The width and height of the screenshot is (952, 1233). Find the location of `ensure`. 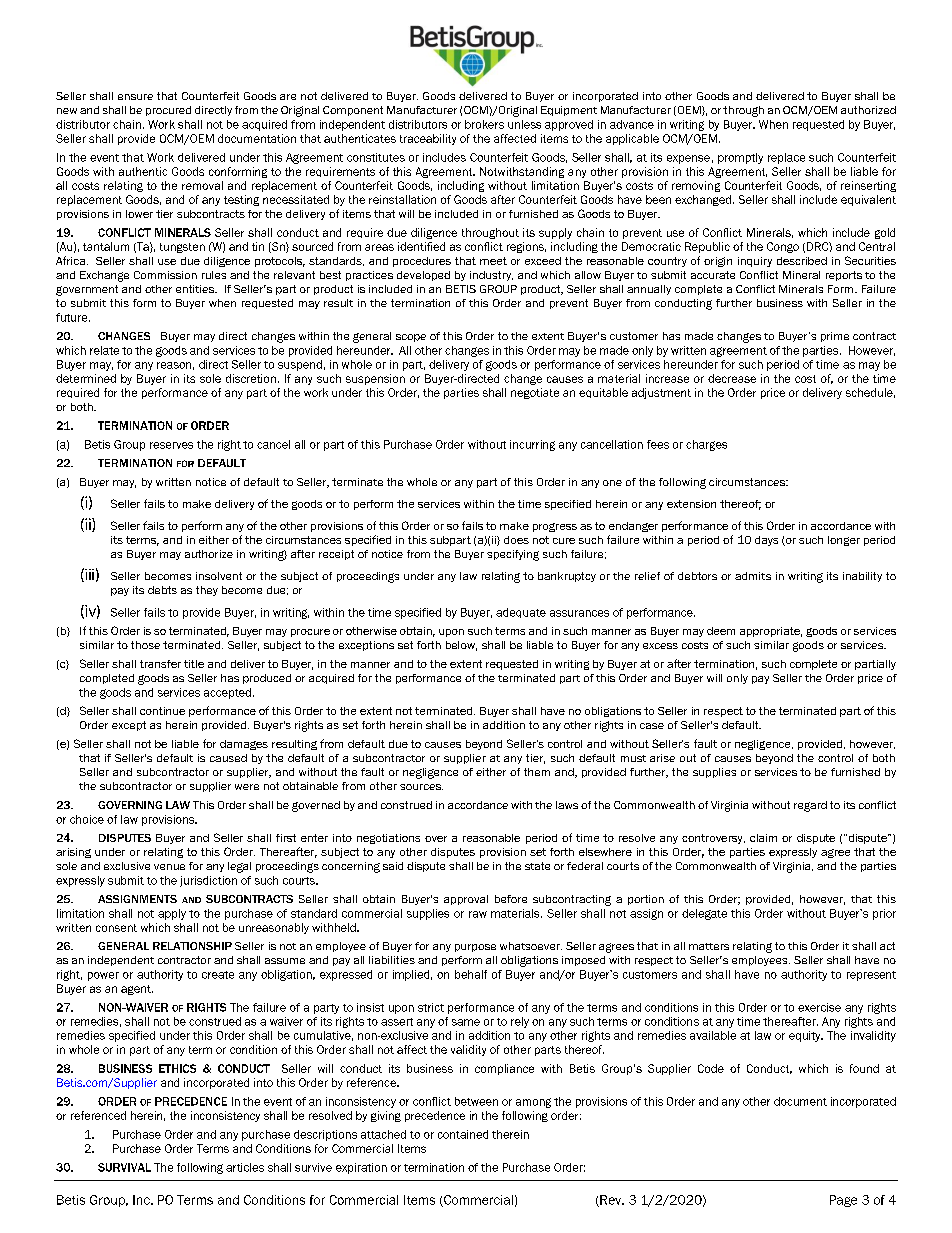

ensure is located at coordinates (135, 97).
